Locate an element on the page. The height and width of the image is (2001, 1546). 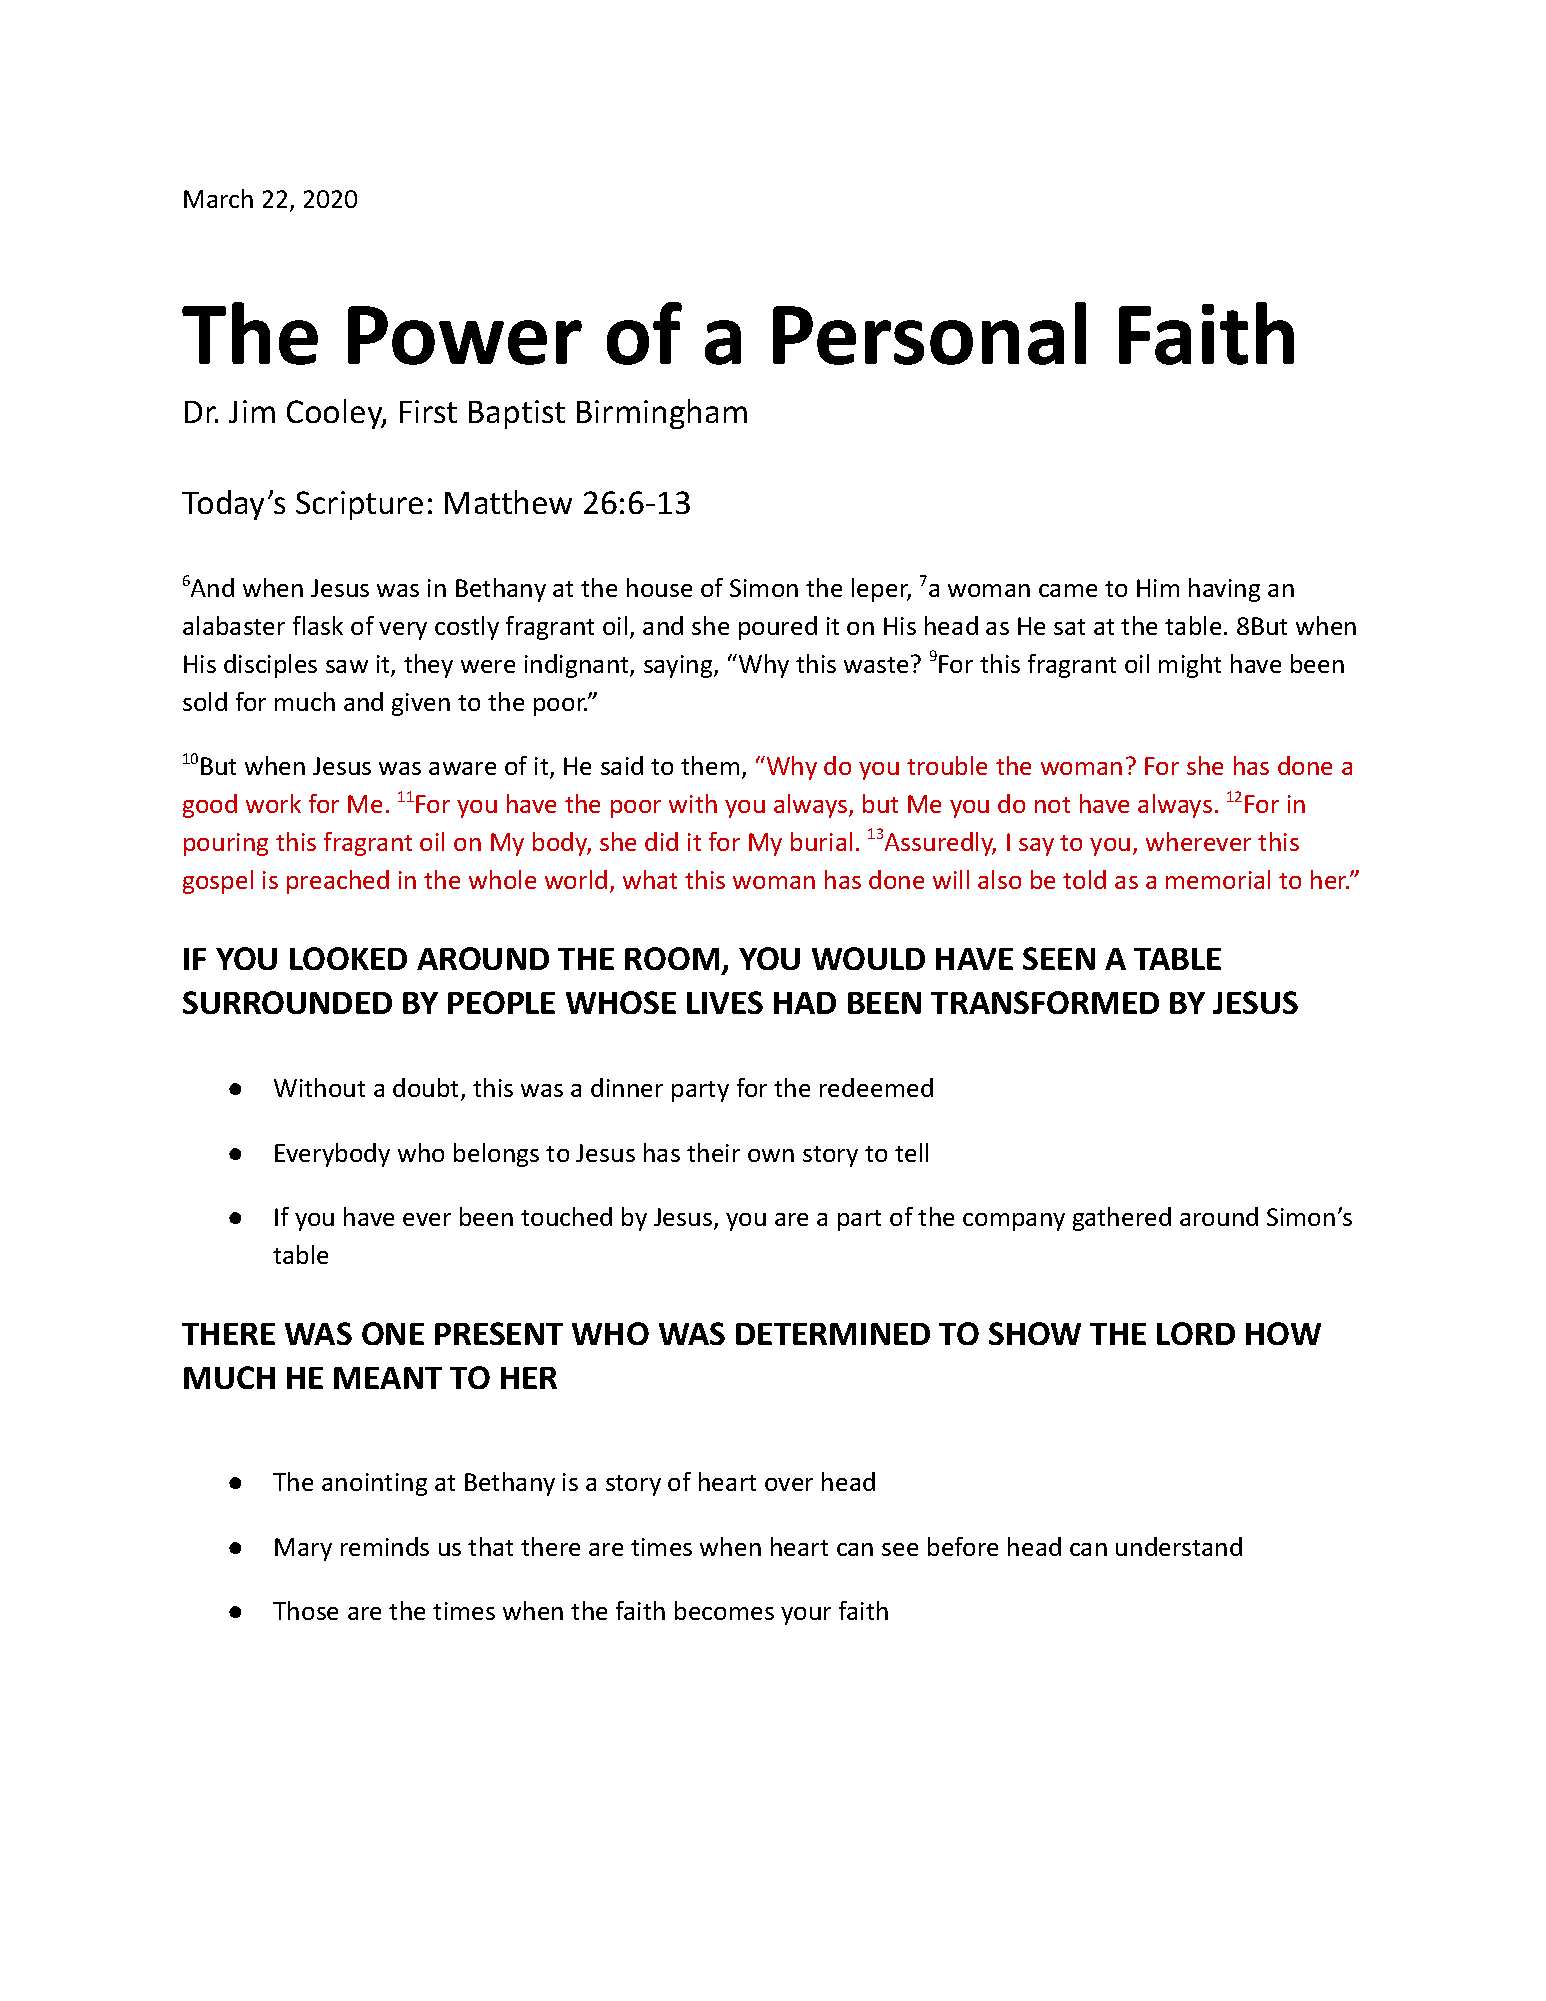
Him is located at coordinates (1158, 588).
